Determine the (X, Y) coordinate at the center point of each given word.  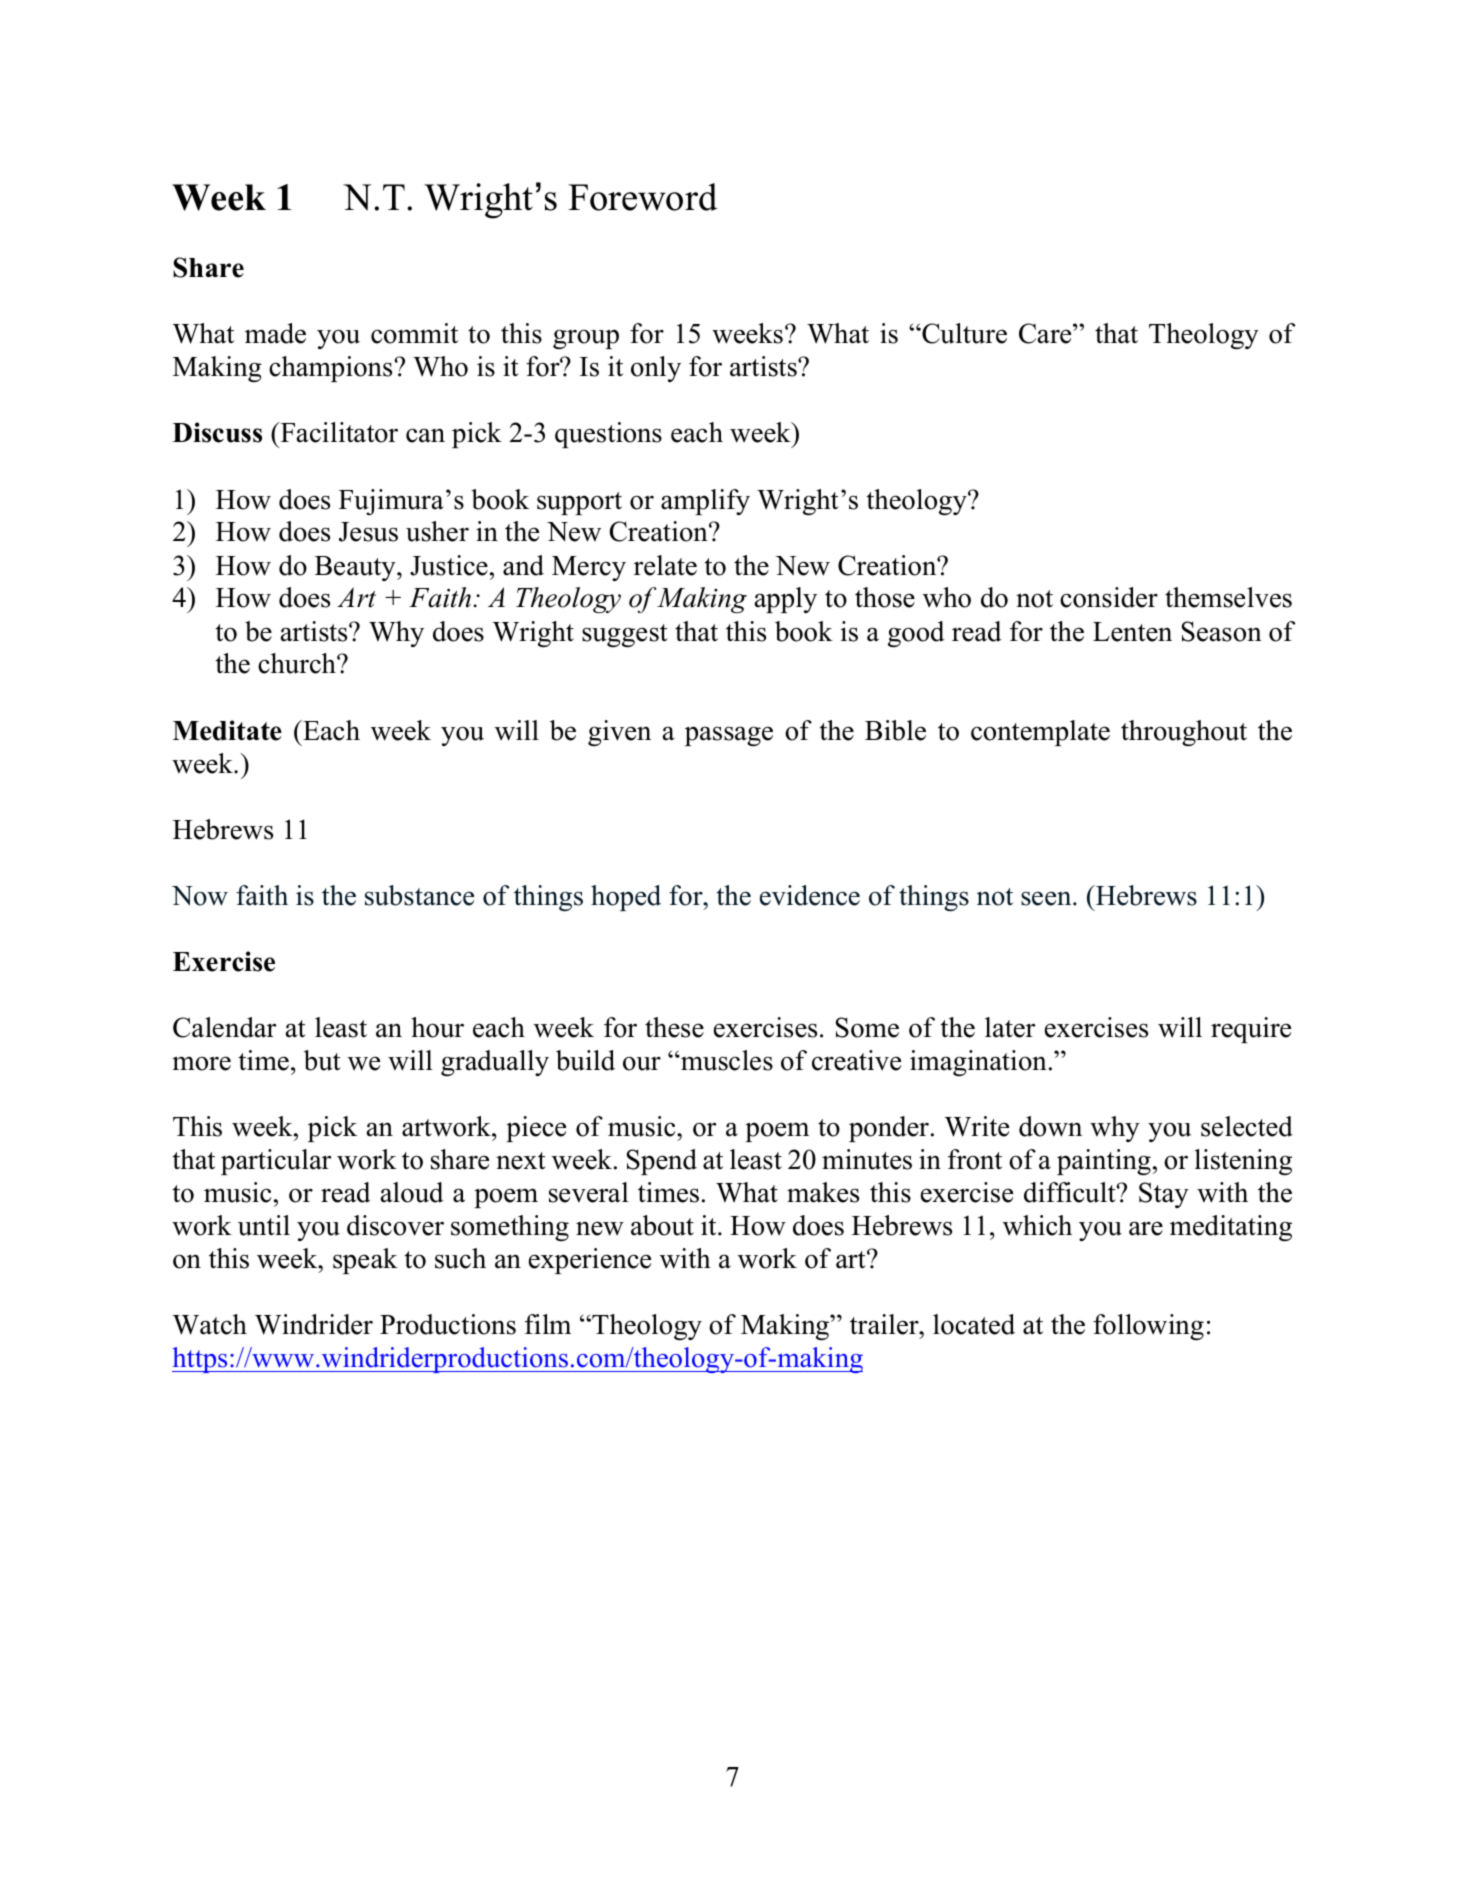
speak (365, 1261)
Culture (963, 333)
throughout (1184, 733)
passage (729, 736)
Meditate (227, 730)
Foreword (642, 197)
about (662, 1225)
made (275, 333)
